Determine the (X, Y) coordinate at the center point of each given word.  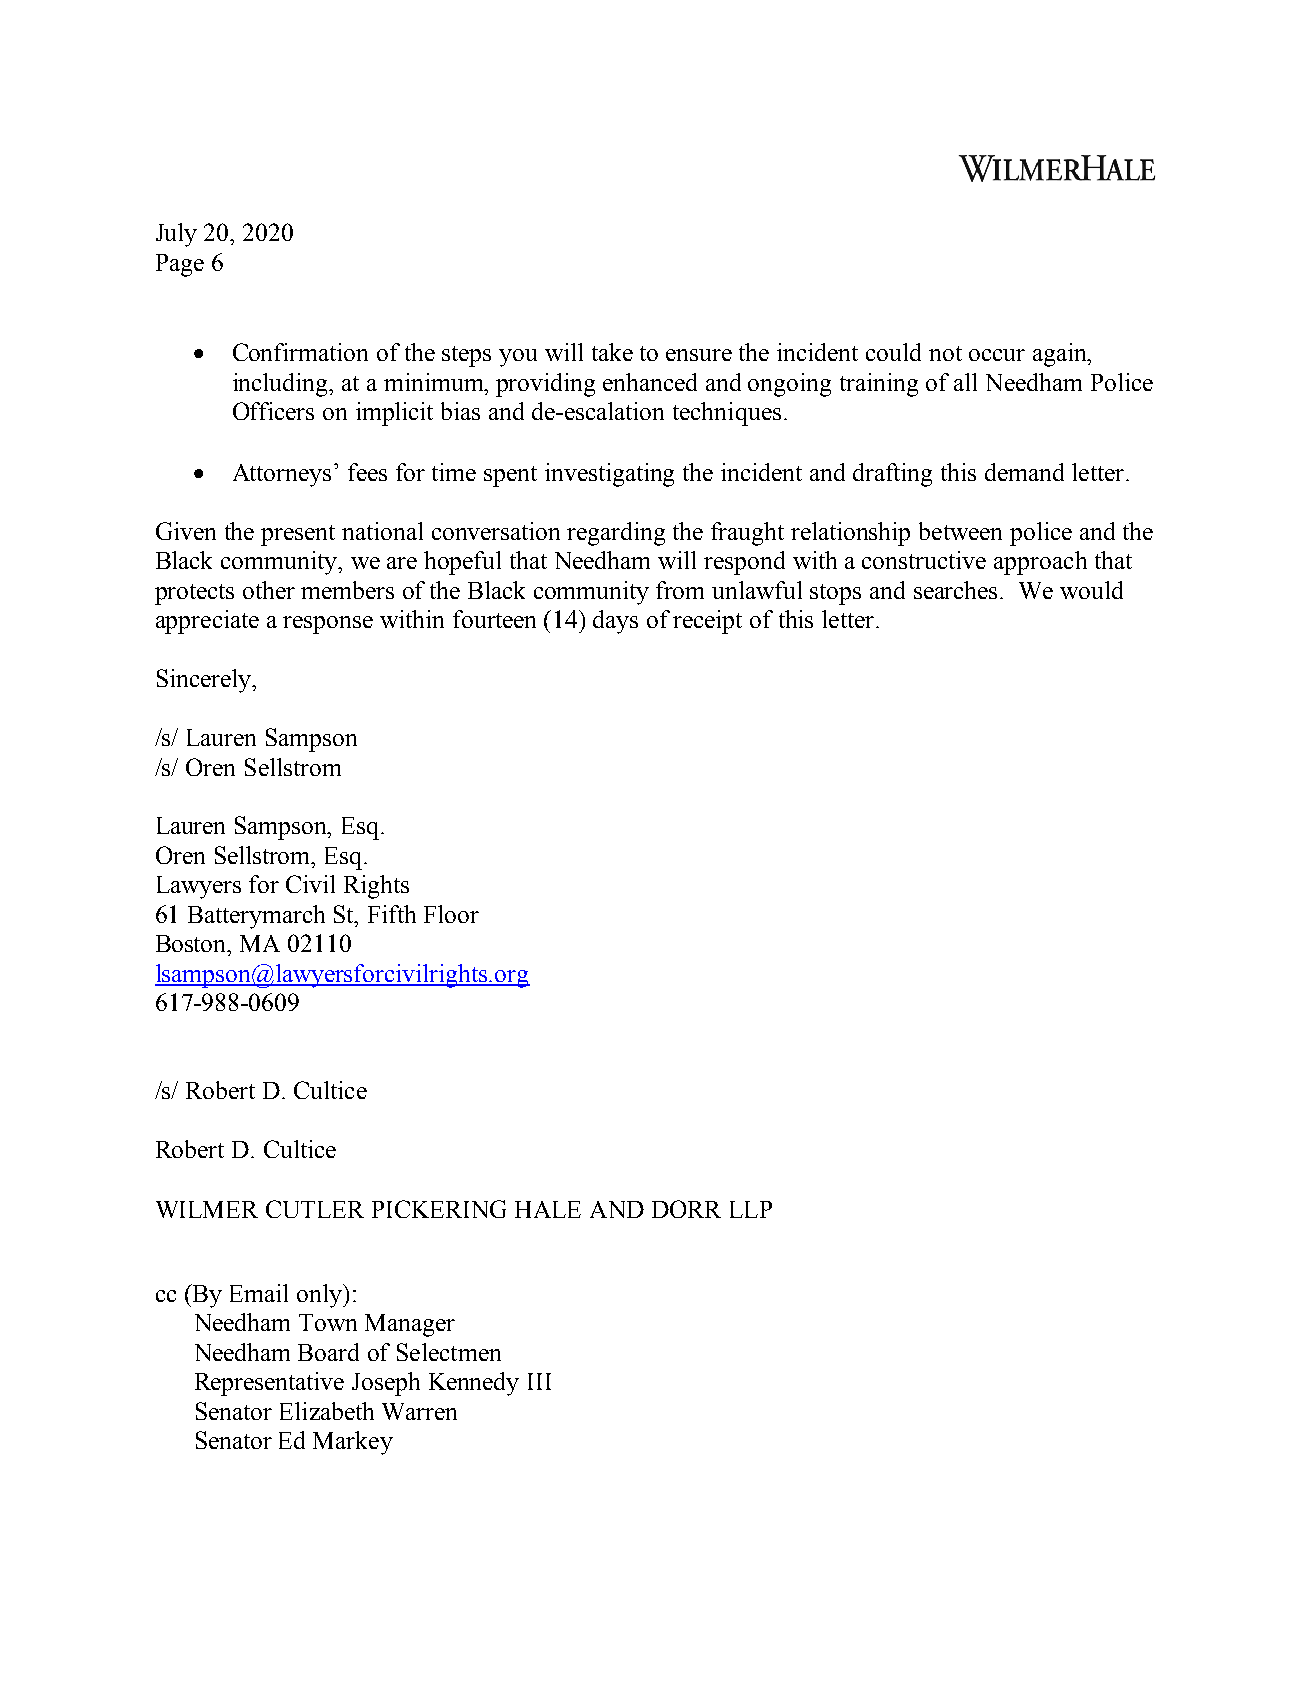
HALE (548, 1209)
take (612, 352)
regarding (616, 534)
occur (997, 355)
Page (180, 265)
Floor (451, 914)
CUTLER (315, 1209)
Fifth (392, 914)
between (960, 531)
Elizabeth (327, 1411)
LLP (751, 1209)
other (269, 590)
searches (957, 590)
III (539, 1381)
